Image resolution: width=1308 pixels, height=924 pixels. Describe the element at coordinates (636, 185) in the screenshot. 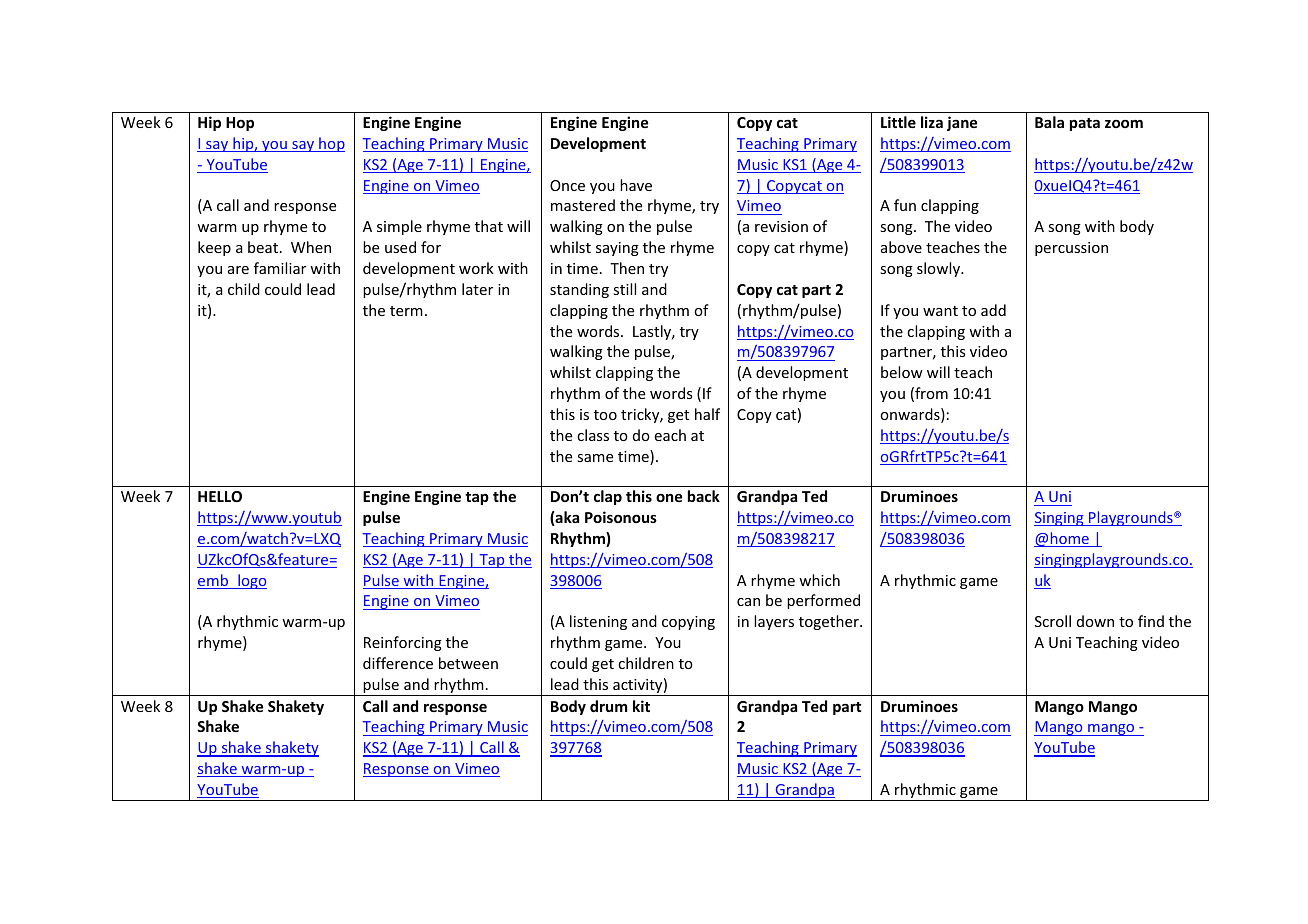

I see `have` at that location.
